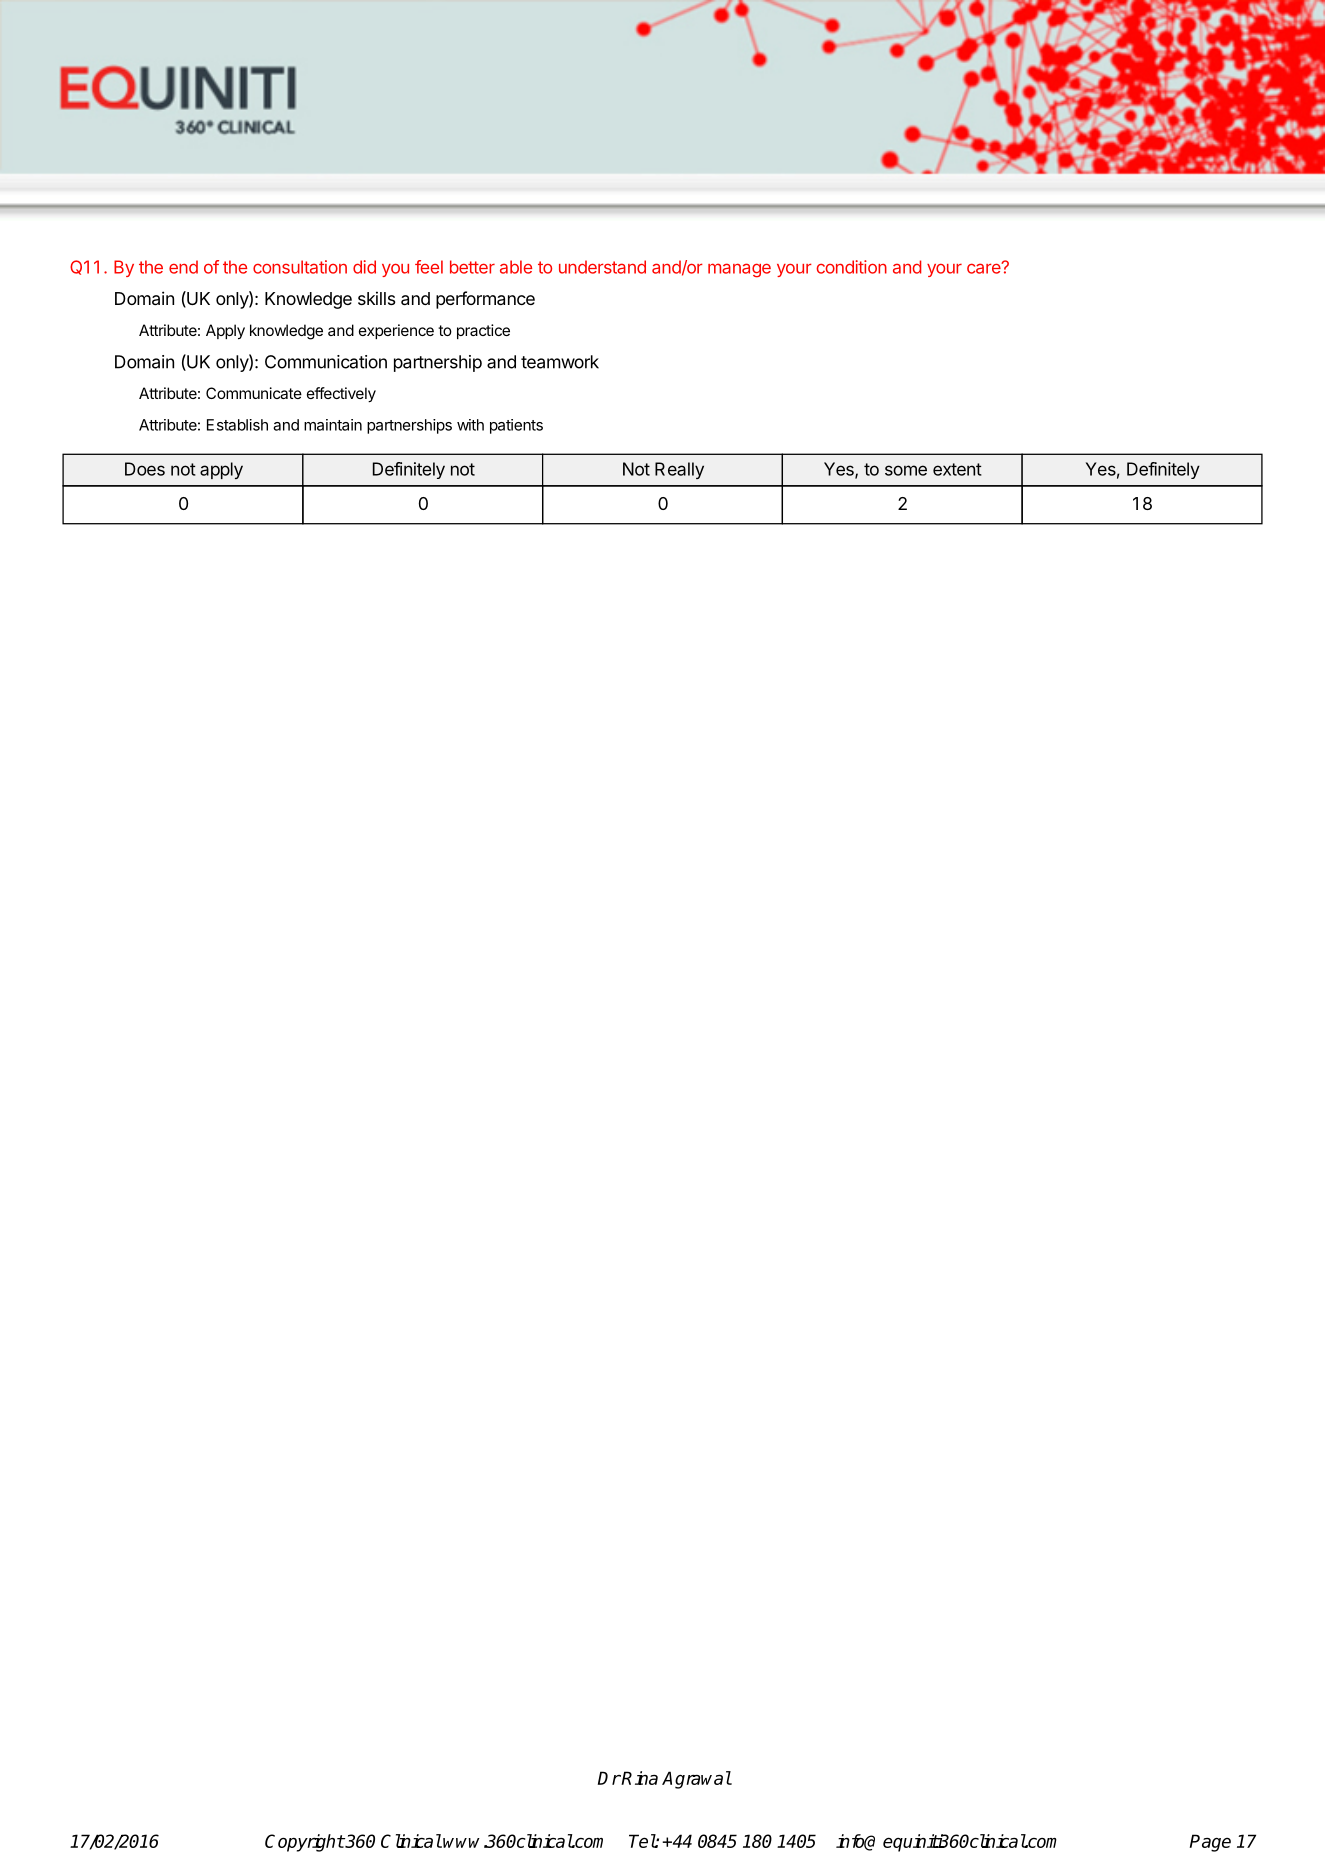  What do you see at coordinates (851, 267) in the document?
I see `condition` at bounding box center [851, 267].
